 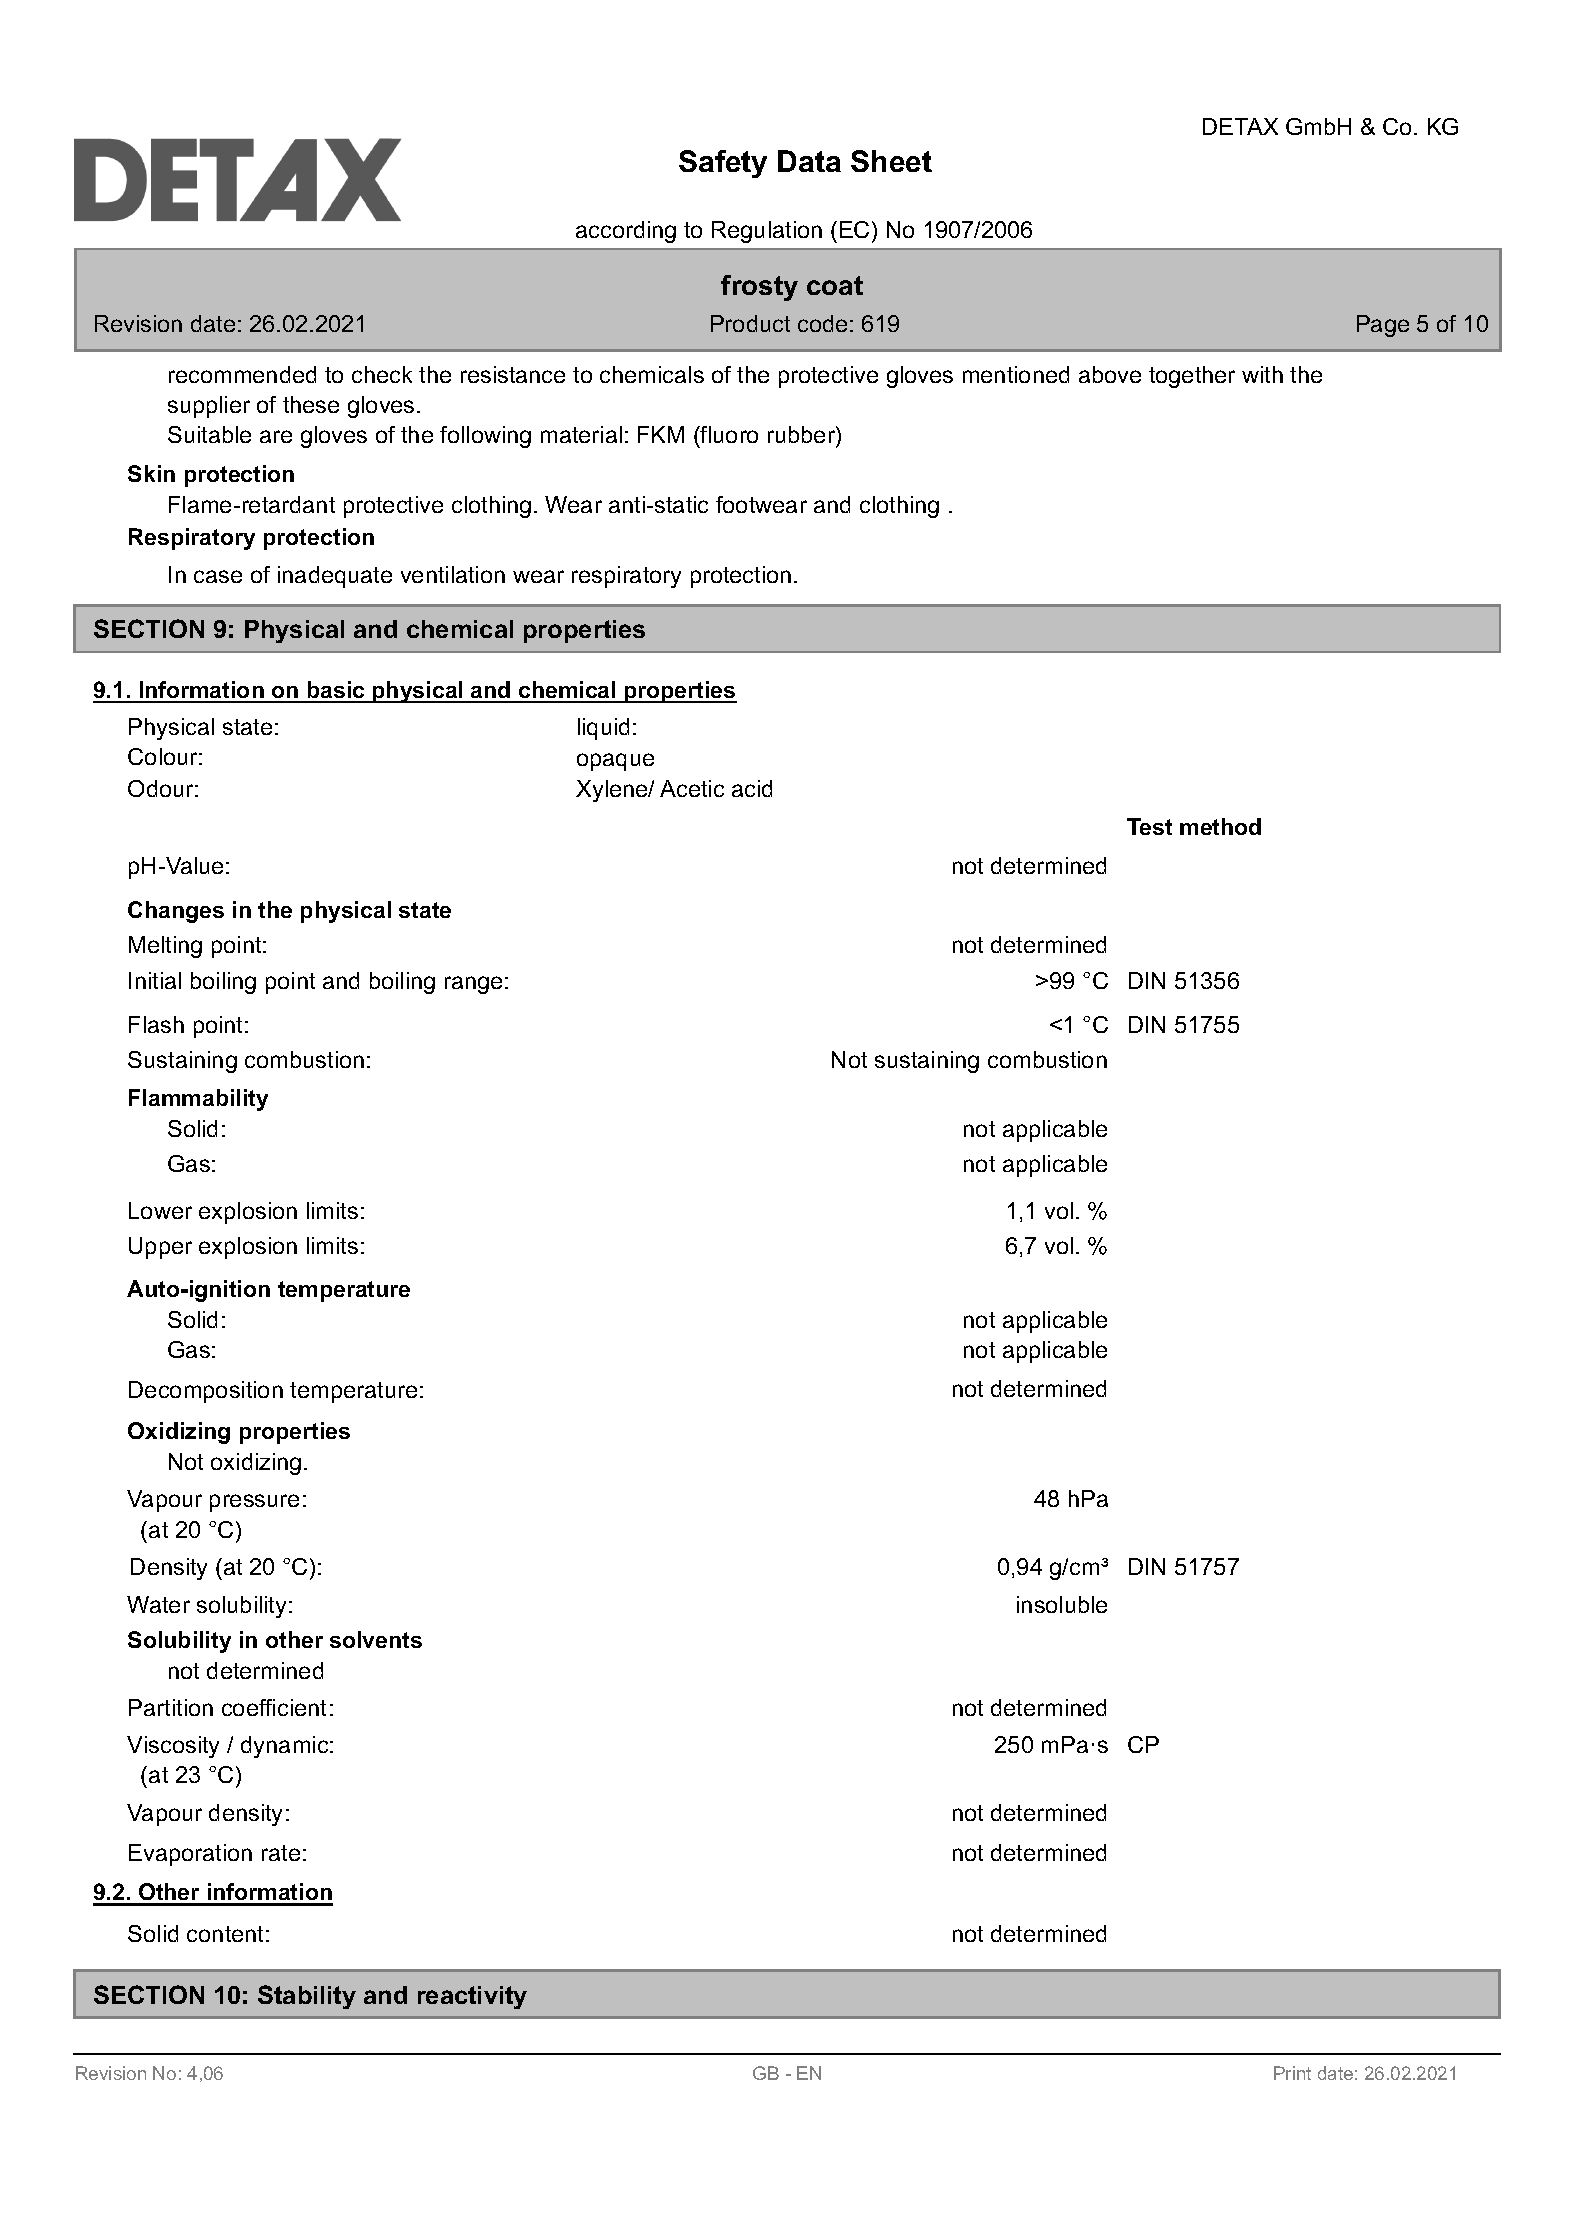 I want to click on Regulation, so click(x=767, y=232).
